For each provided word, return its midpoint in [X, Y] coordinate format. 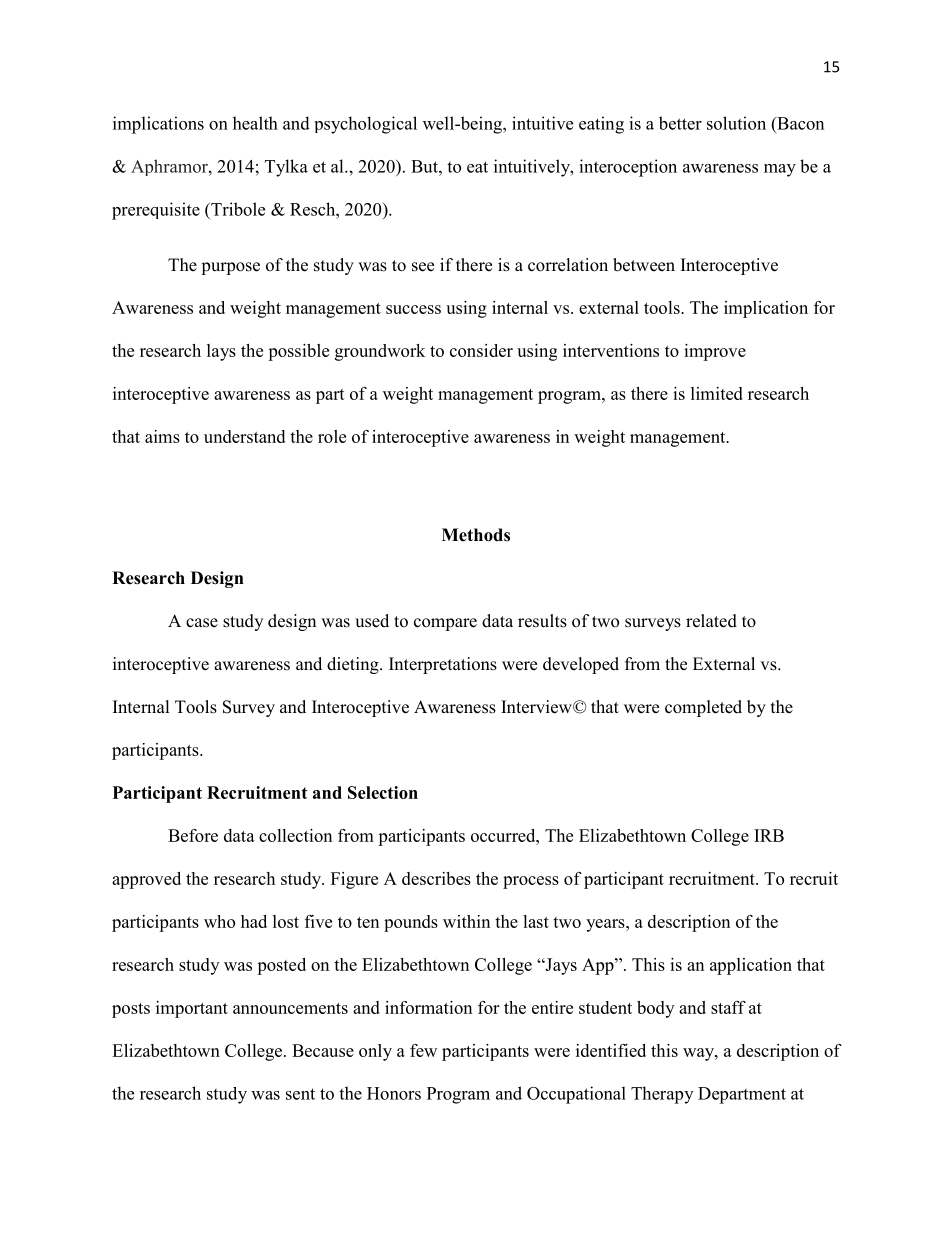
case [202, 623]
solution [736, 123]
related [711, 621]
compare [445, 624]
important [192, 1009]
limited [717, 393]
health [255, 123]
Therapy [662, 1095]
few [423, 1050]
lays [221, 352]
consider [481, 350]
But [425, 166]
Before [193, 835]
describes [436, 878]
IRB [769, 835]
